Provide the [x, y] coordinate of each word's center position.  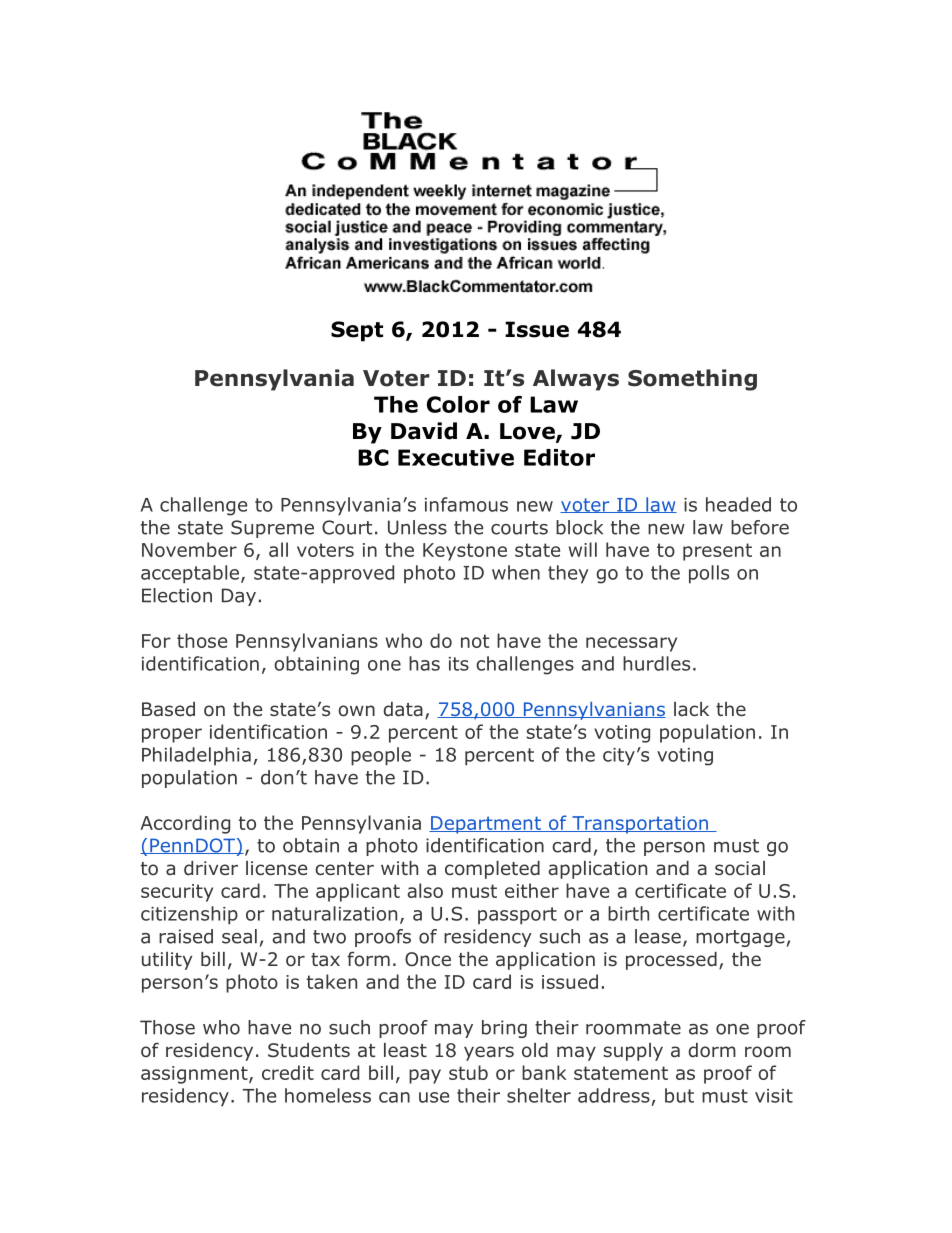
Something [692, 380]
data [403, 709]
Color [458, 404]
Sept [357, 331]
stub [468, 1072]
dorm [712, 1050]
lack [691, 709]
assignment [195, 1075]
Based [168, 709]
